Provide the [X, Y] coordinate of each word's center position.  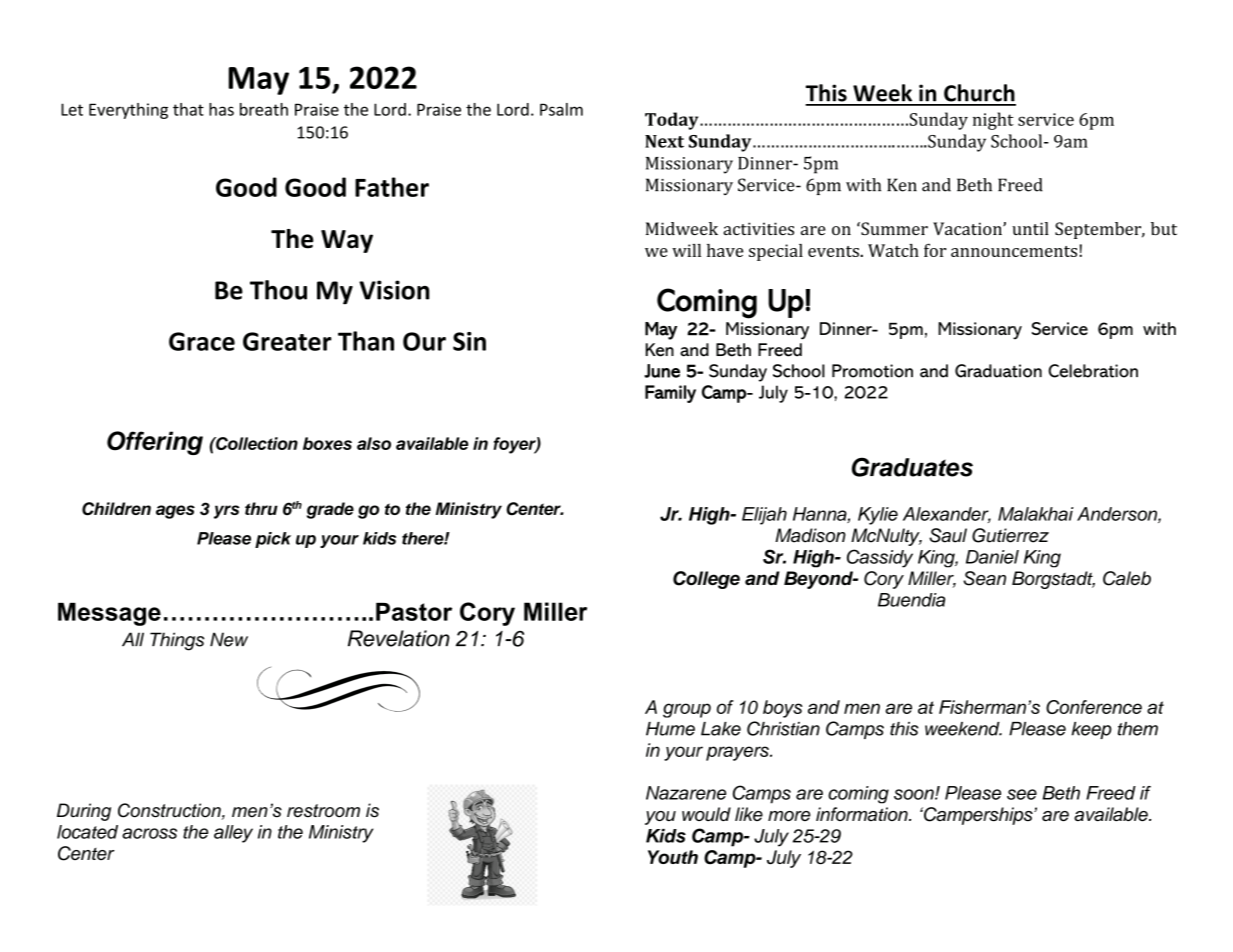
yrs [227, 512]
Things [177, 641]
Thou [278, 290]
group [687, 710]
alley [233, 834]
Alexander [947, 515]
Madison [810, 535]
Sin [469, 341]
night [993, 121]
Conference [1094, 707]
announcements [1015, 251]
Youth [673, 857]
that [188, 109]
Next [664, 141]
